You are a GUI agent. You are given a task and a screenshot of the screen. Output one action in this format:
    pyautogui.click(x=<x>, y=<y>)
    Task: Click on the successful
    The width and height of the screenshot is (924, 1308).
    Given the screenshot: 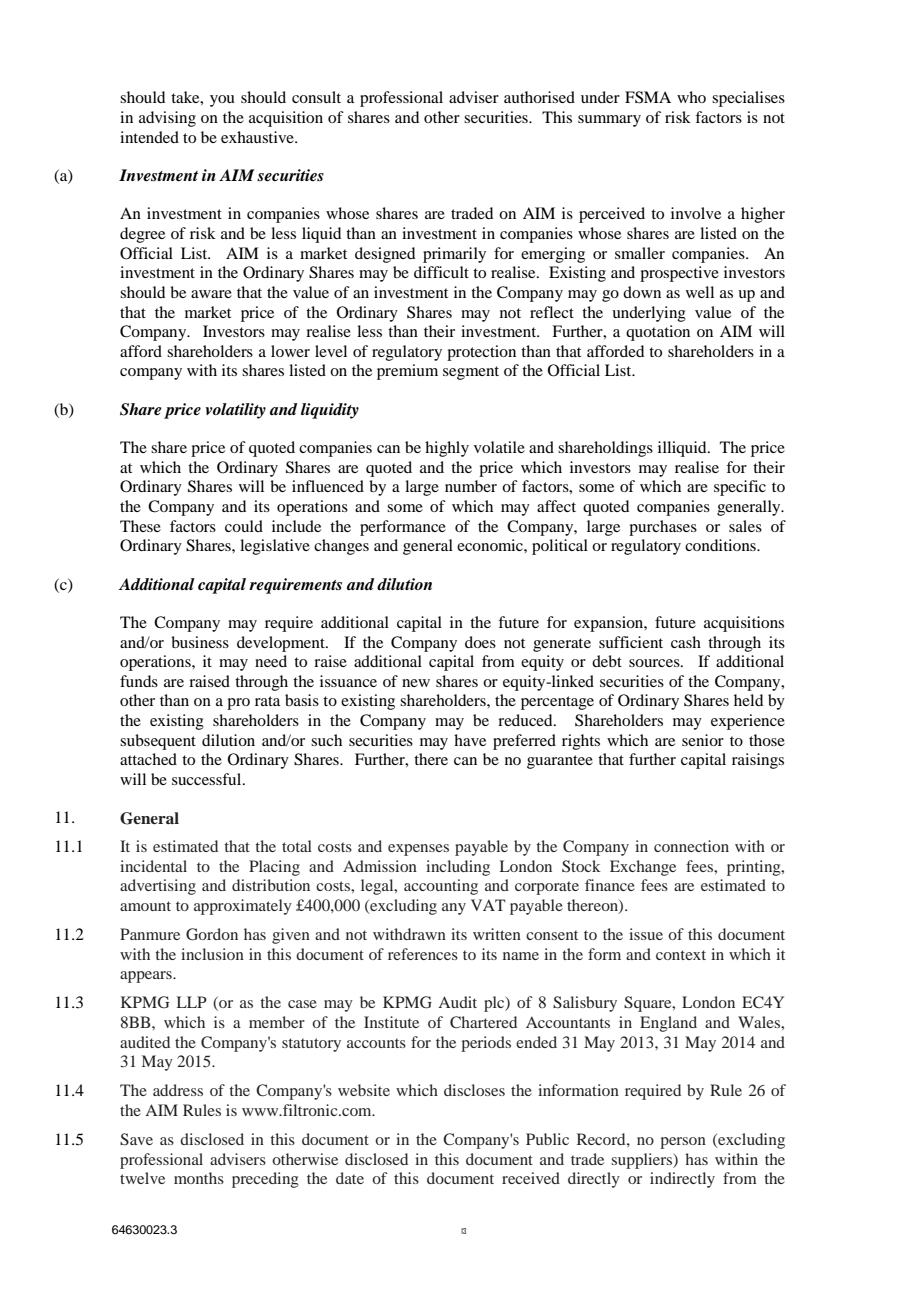 What is the action you would take?
    pyautogui.click(x=208, y=779)
